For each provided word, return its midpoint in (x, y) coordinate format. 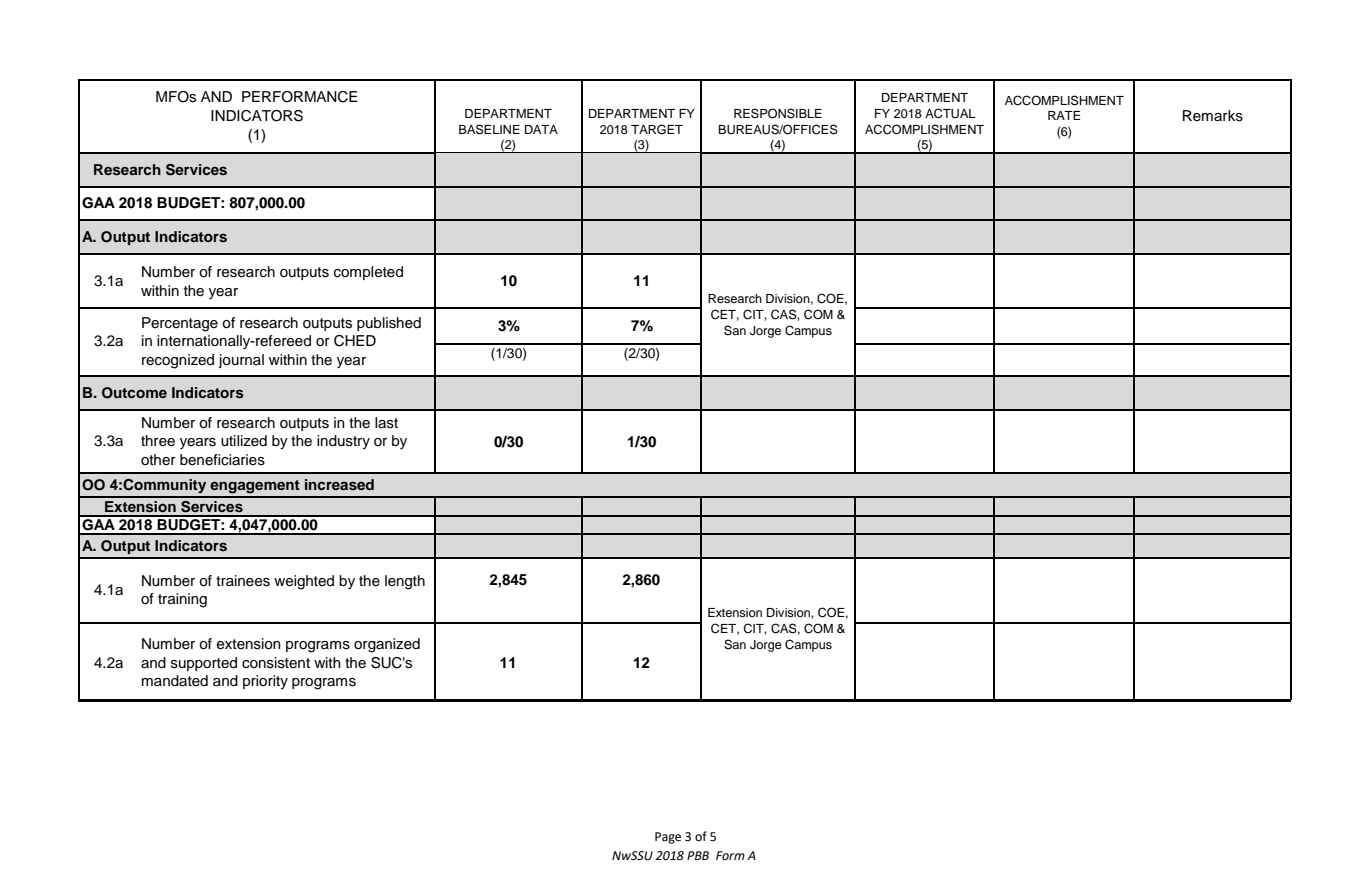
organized (387, 645)
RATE (1064, 115)
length (405, 582)
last (386, 423)
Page (668, 838)
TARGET (657, 129)
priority (265, 682)
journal (241, 361)
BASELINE (489, 129)
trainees (243, 581)
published (389, 324)
